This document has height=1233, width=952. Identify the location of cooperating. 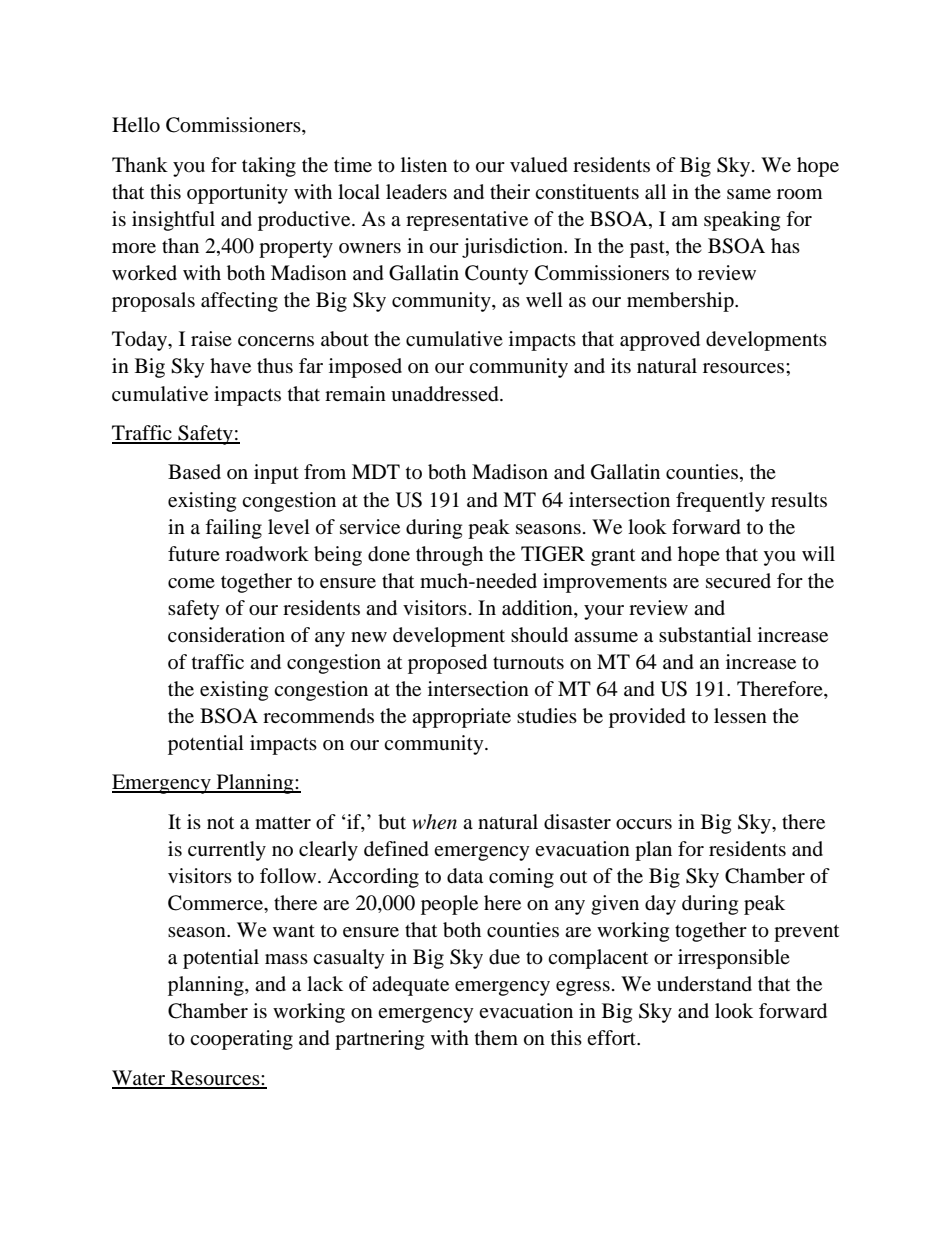
(241, 1040).
